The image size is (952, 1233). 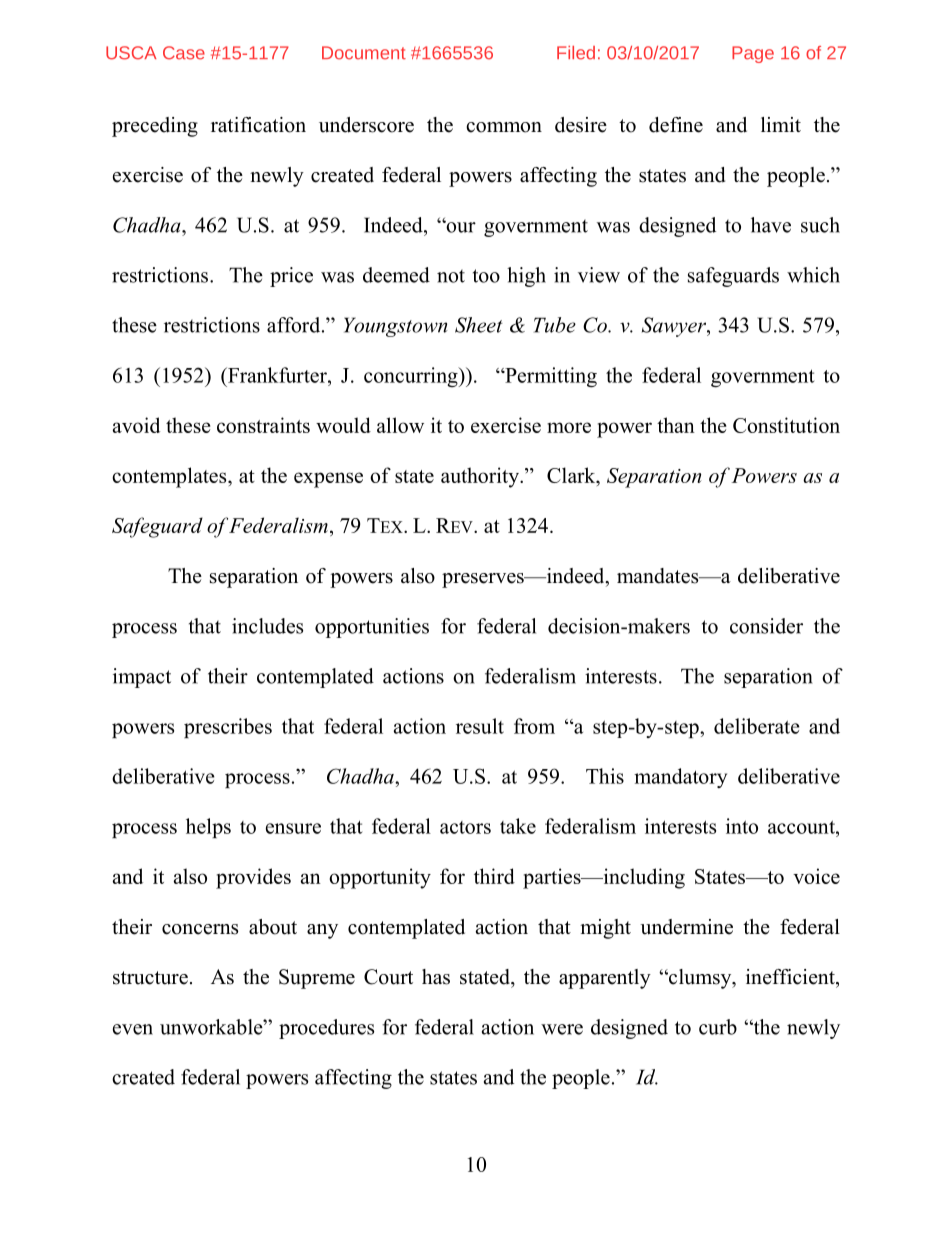 I want to click on deliberate, so click(x=757, y=726).
